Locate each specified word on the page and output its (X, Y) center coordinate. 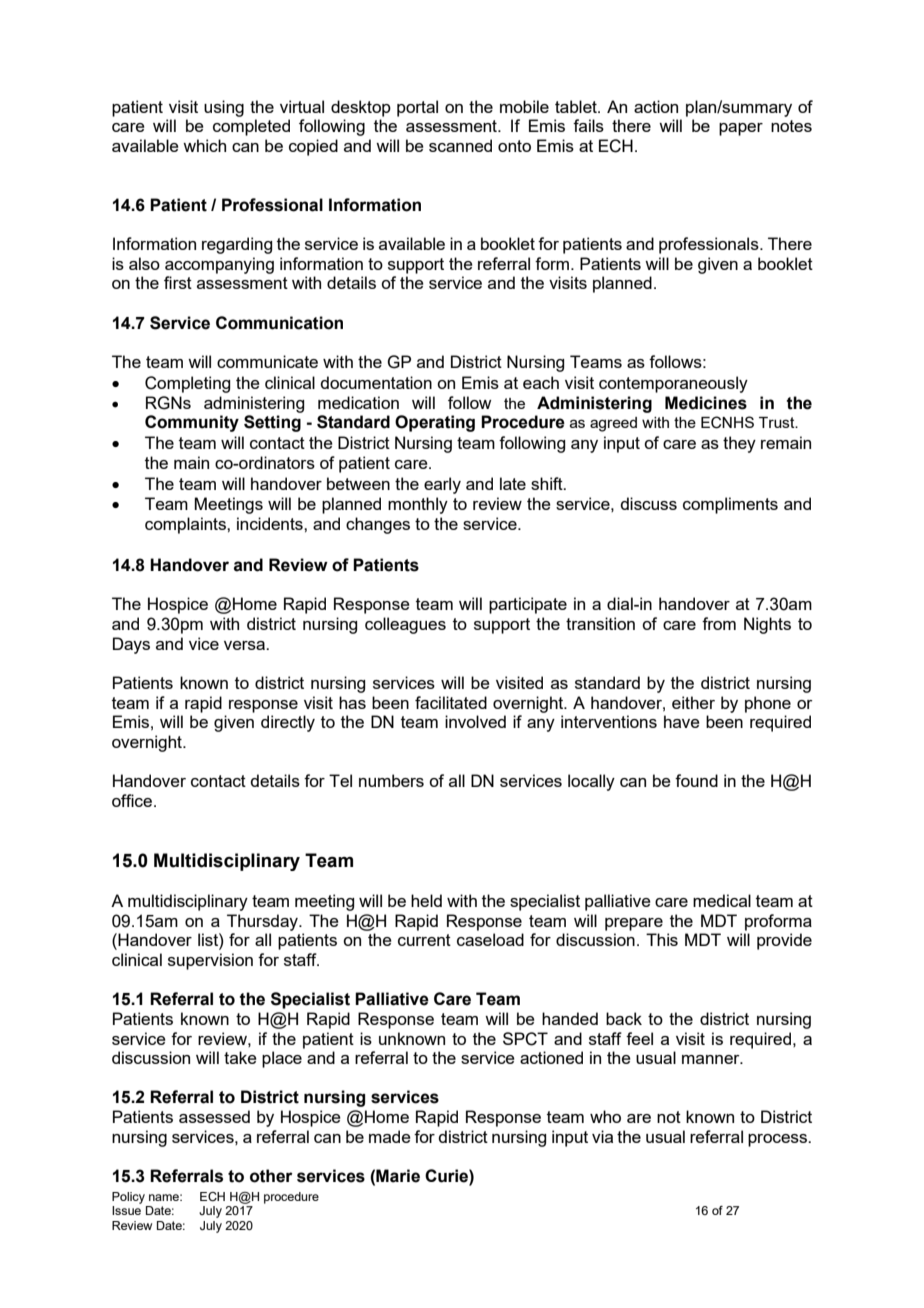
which (204, 145)
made (390, 1136)
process (779, 1140)
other (271, 1176)
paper (741, 129)
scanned (460, 145)
